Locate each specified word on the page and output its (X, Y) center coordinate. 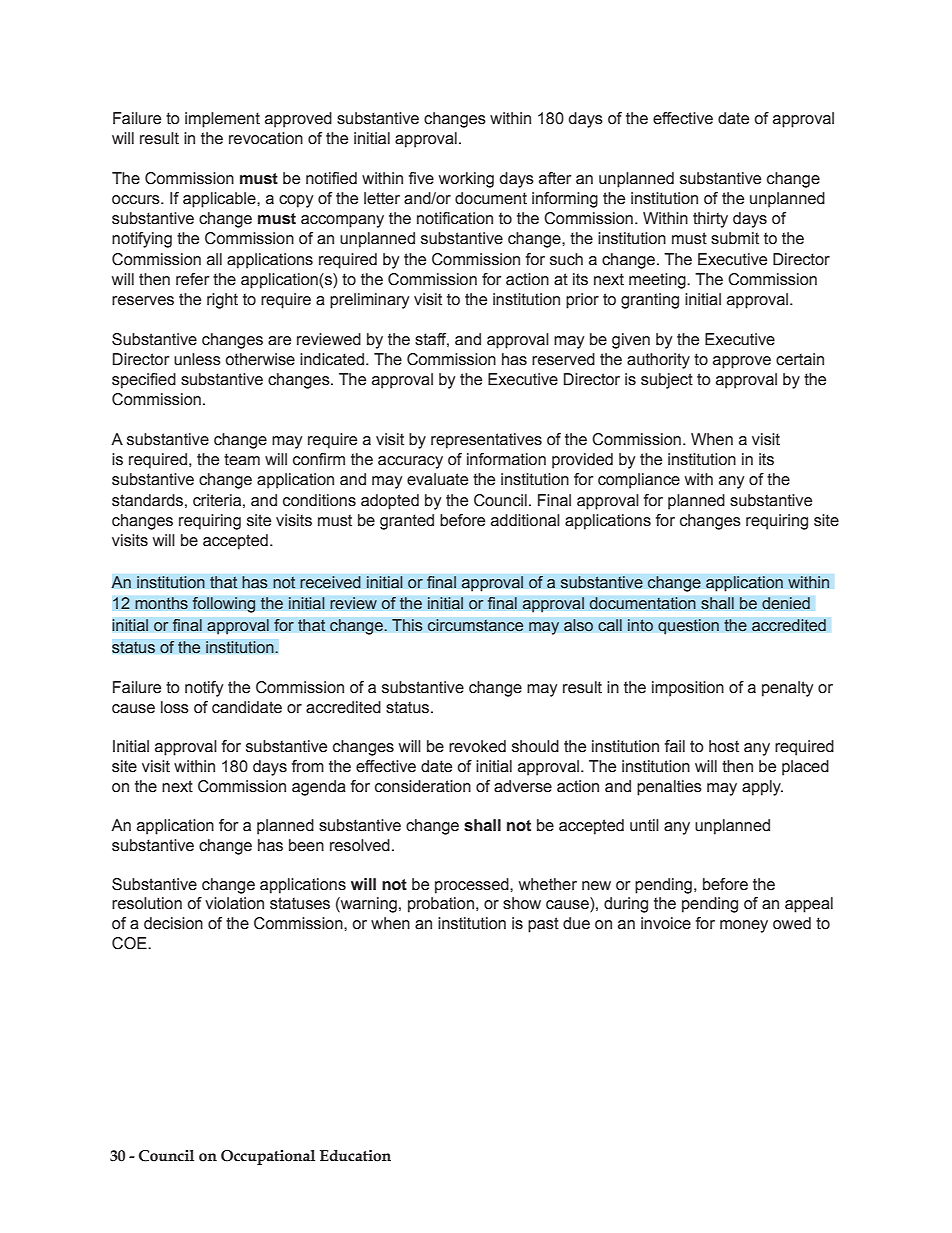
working (466, 180)
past (543, 925)
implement (222, 120)
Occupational (268, 1157)
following (224, 605)
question (688, 627)
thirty (710, 220)
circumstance (475, 625)
